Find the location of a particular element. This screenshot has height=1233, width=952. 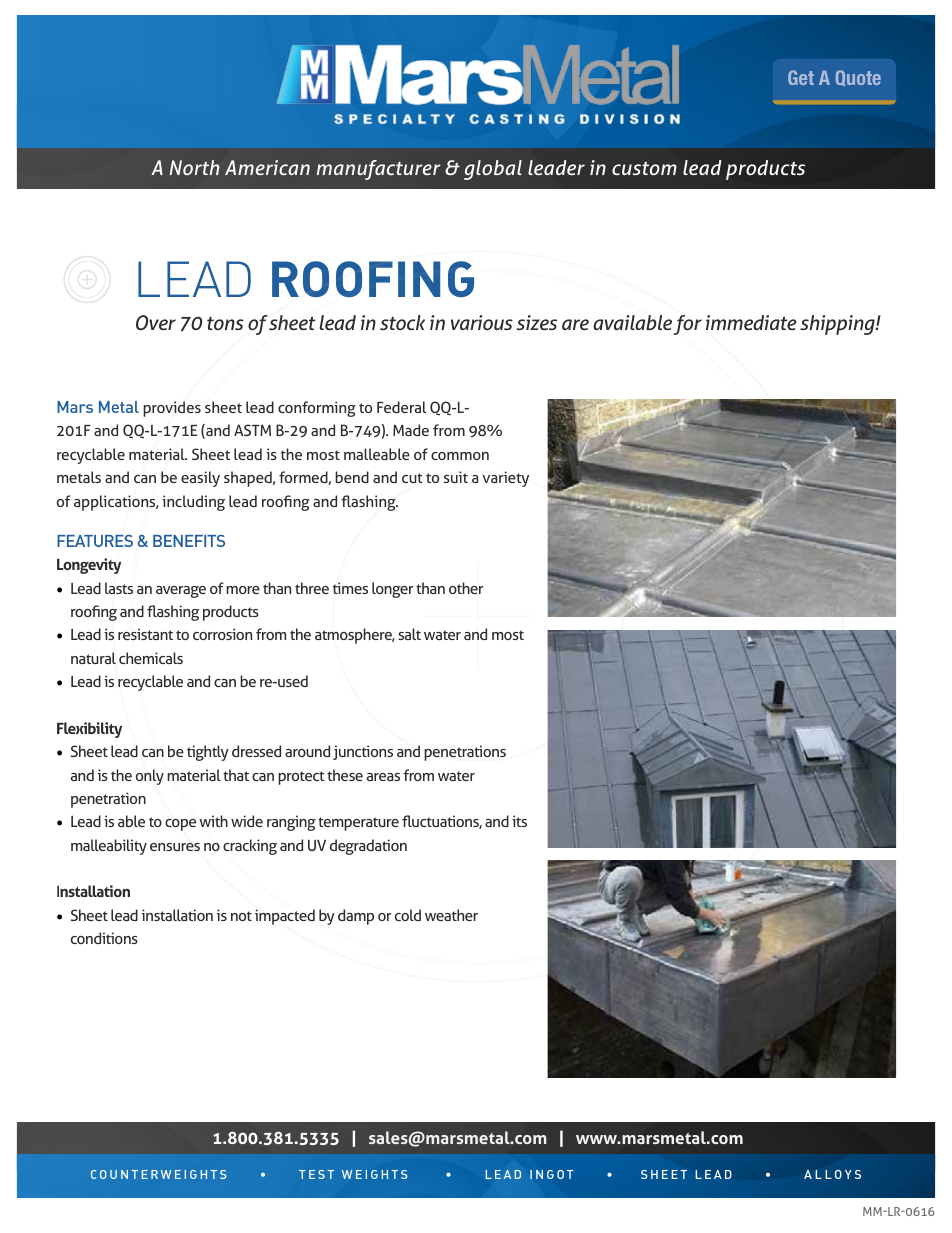

various is located at coordinates (482, 322).
